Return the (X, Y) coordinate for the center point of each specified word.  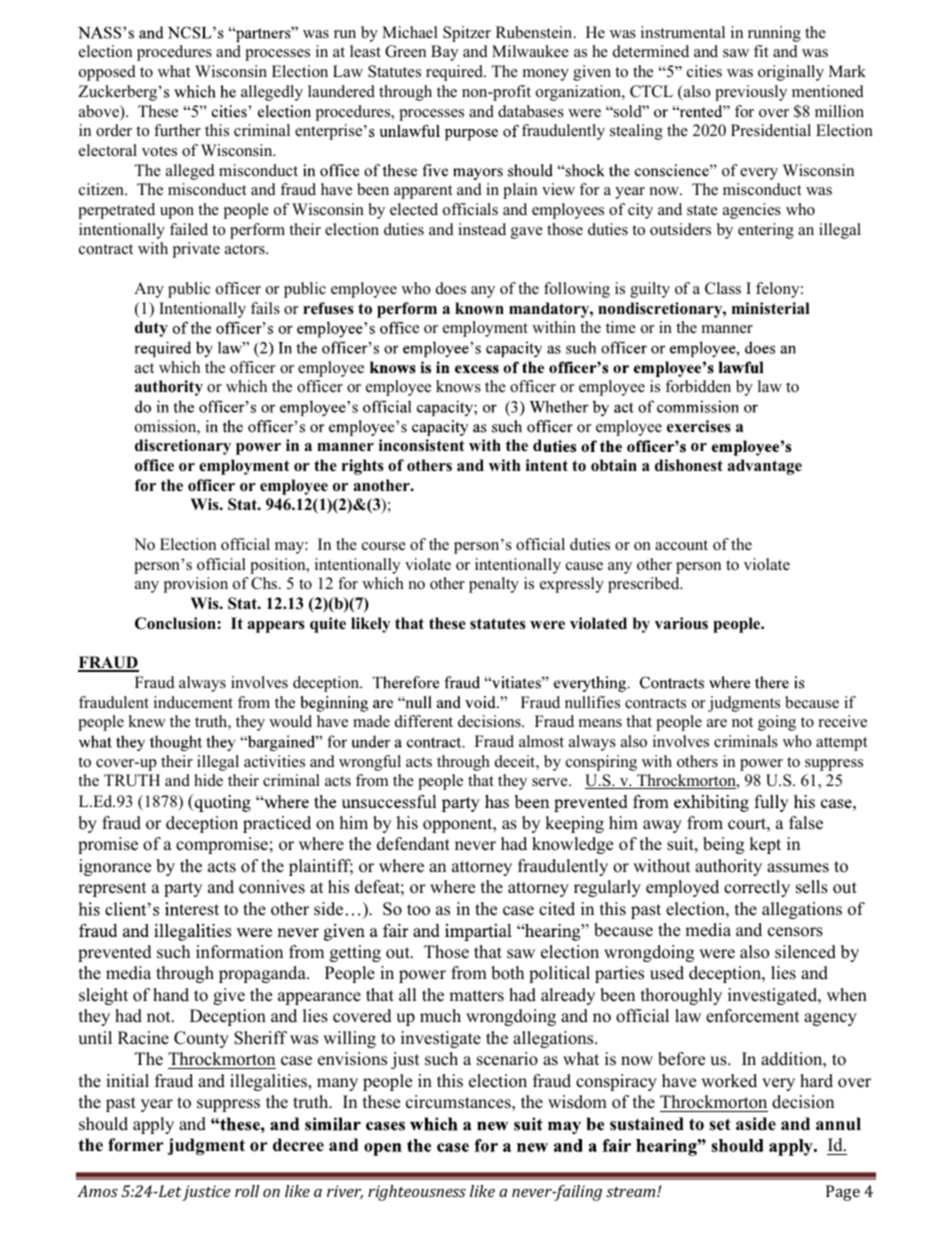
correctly (757, 888)
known (479, 308)
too (418, 910)
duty (151, 329)
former (136, 1145)
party (183, 889)
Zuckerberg (119, 93)
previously (751, 93)
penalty (494, 585)
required (456, 73)
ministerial (771, 308)
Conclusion (176, 623)
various (681, 623)
